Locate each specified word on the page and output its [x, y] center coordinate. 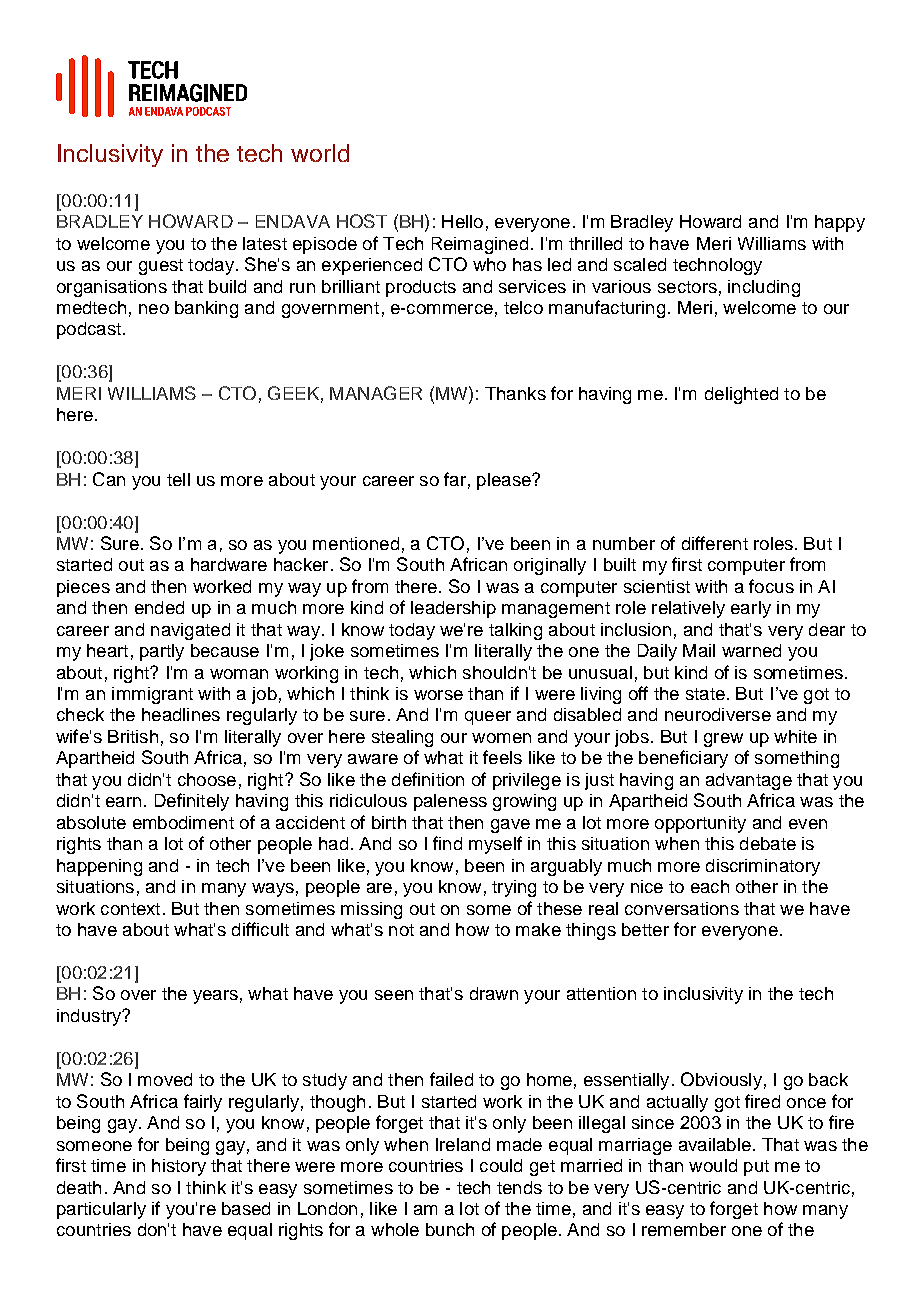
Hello [462, 221]
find [447, 843]
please [505, 481]
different [715, 543]
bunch [450, 1229]
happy [840, 223]
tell [178, 479]
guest [161, 267]
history [179, 1167]
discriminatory [763, 867]
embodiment [183, 822]
